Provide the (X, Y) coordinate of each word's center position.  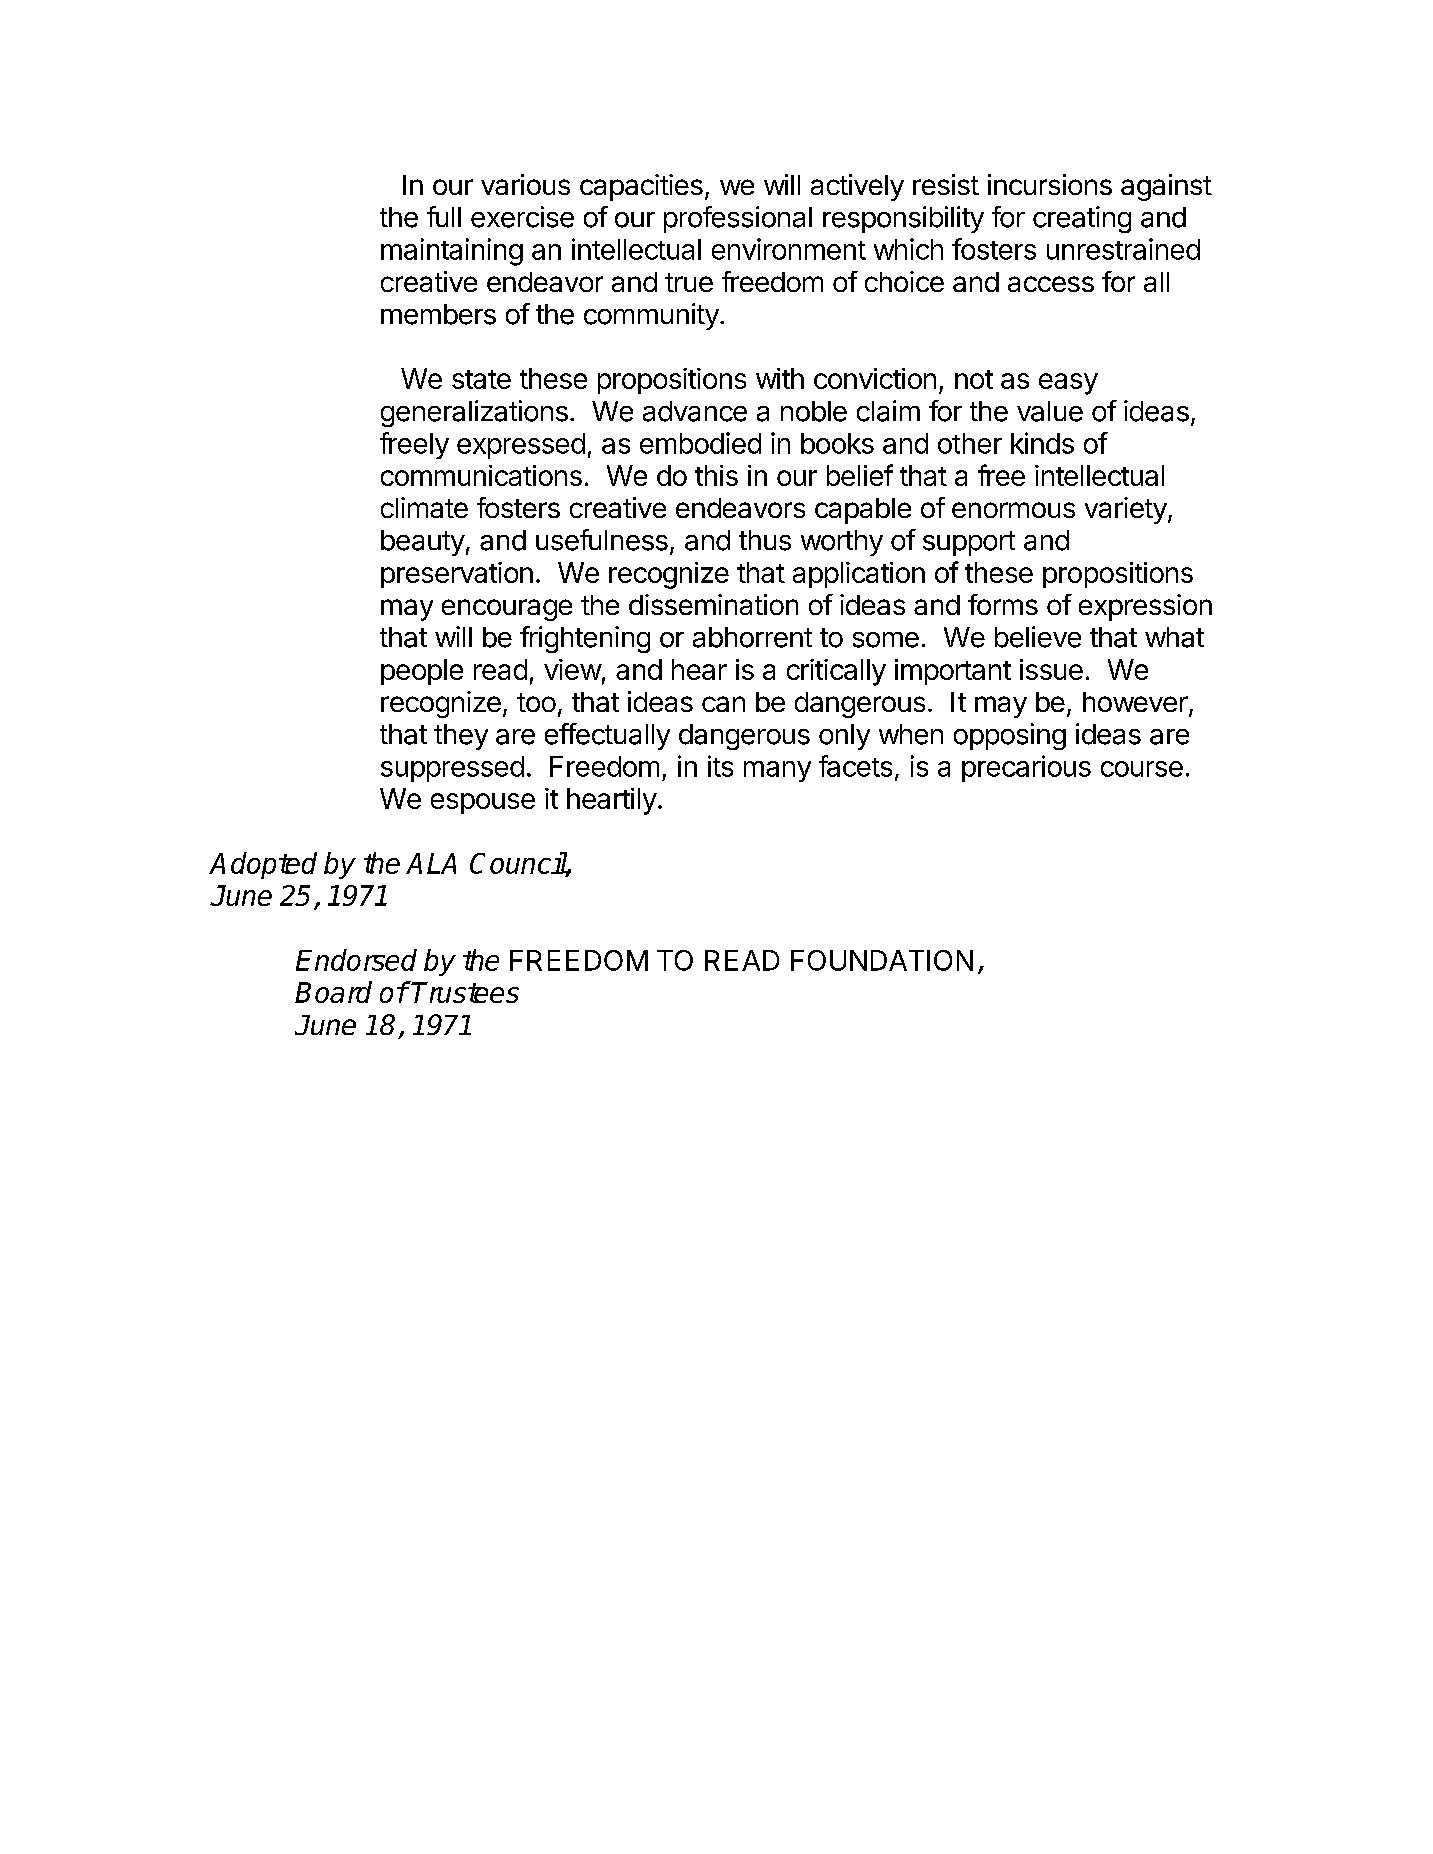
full (444, 216)
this (716, 475)
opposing (1010, 736)
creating (1082, 219)
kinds (1042, 443)
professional (738, 219)
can (723, 704)
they (461, 737)
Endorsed (356, 960)
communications (481, 475)
